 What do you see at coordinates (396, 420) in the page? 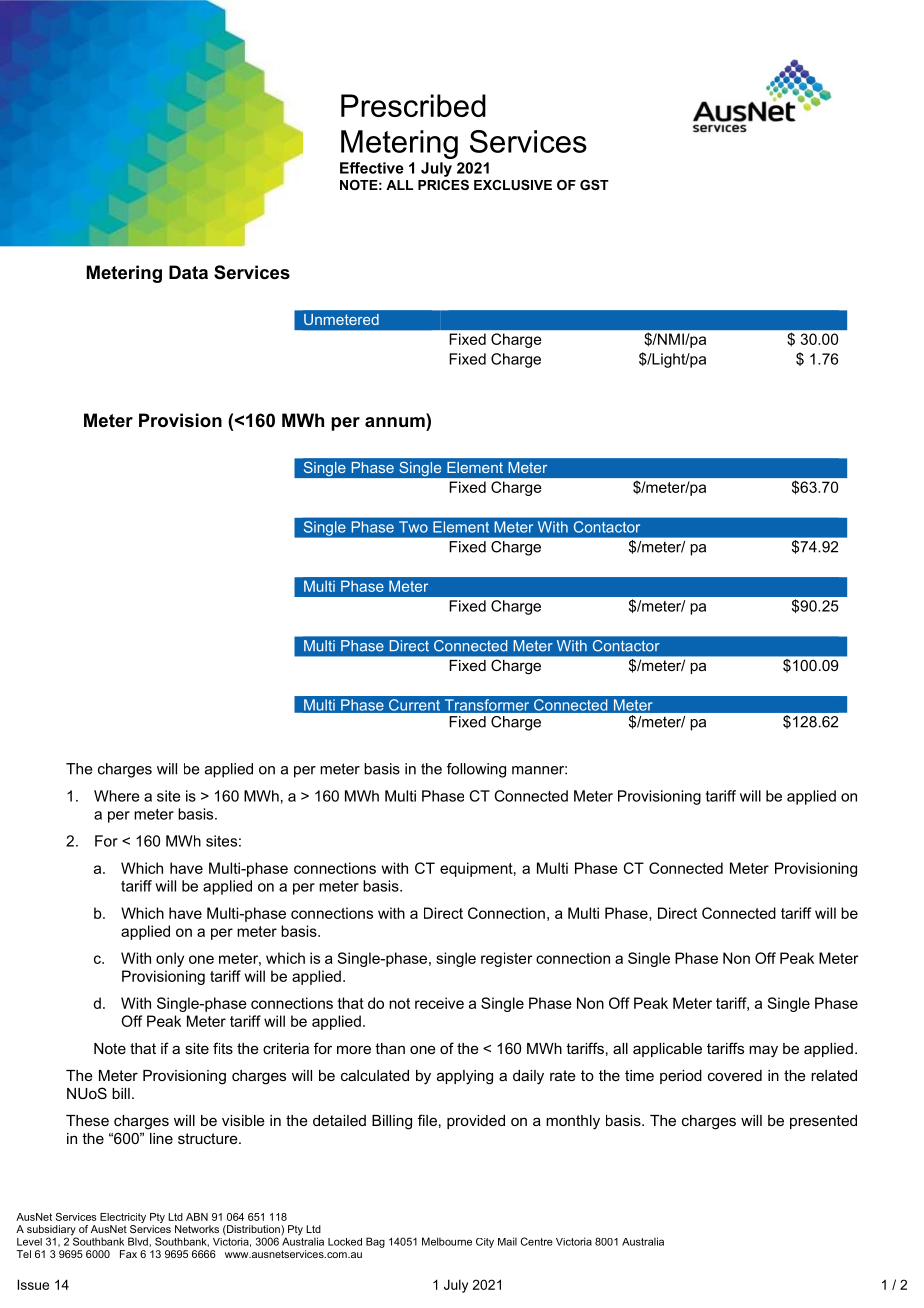
I see `annum` at bounding box center [396, 420].
